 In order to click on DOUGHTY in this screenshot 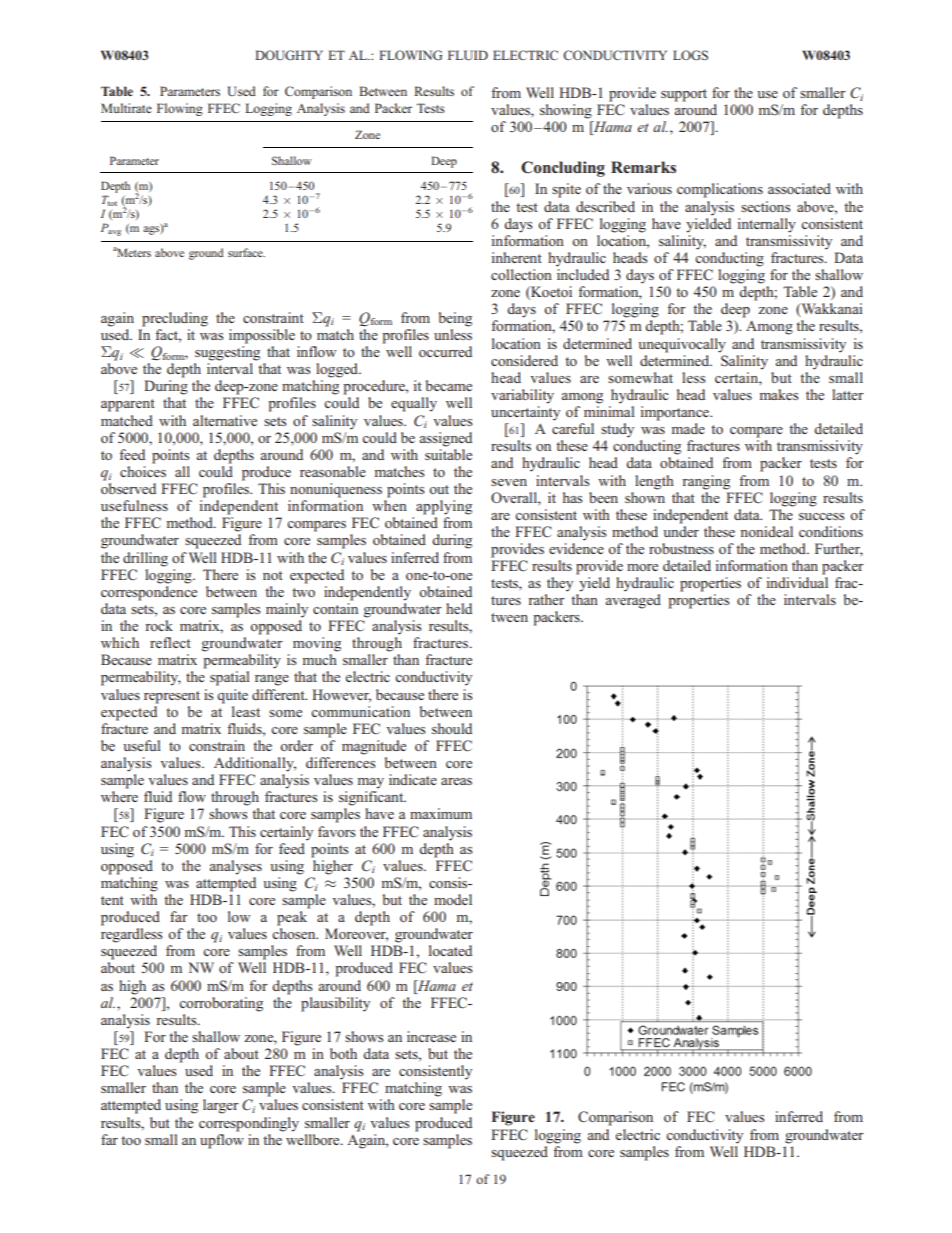, I will do `click(289, 55)`.
